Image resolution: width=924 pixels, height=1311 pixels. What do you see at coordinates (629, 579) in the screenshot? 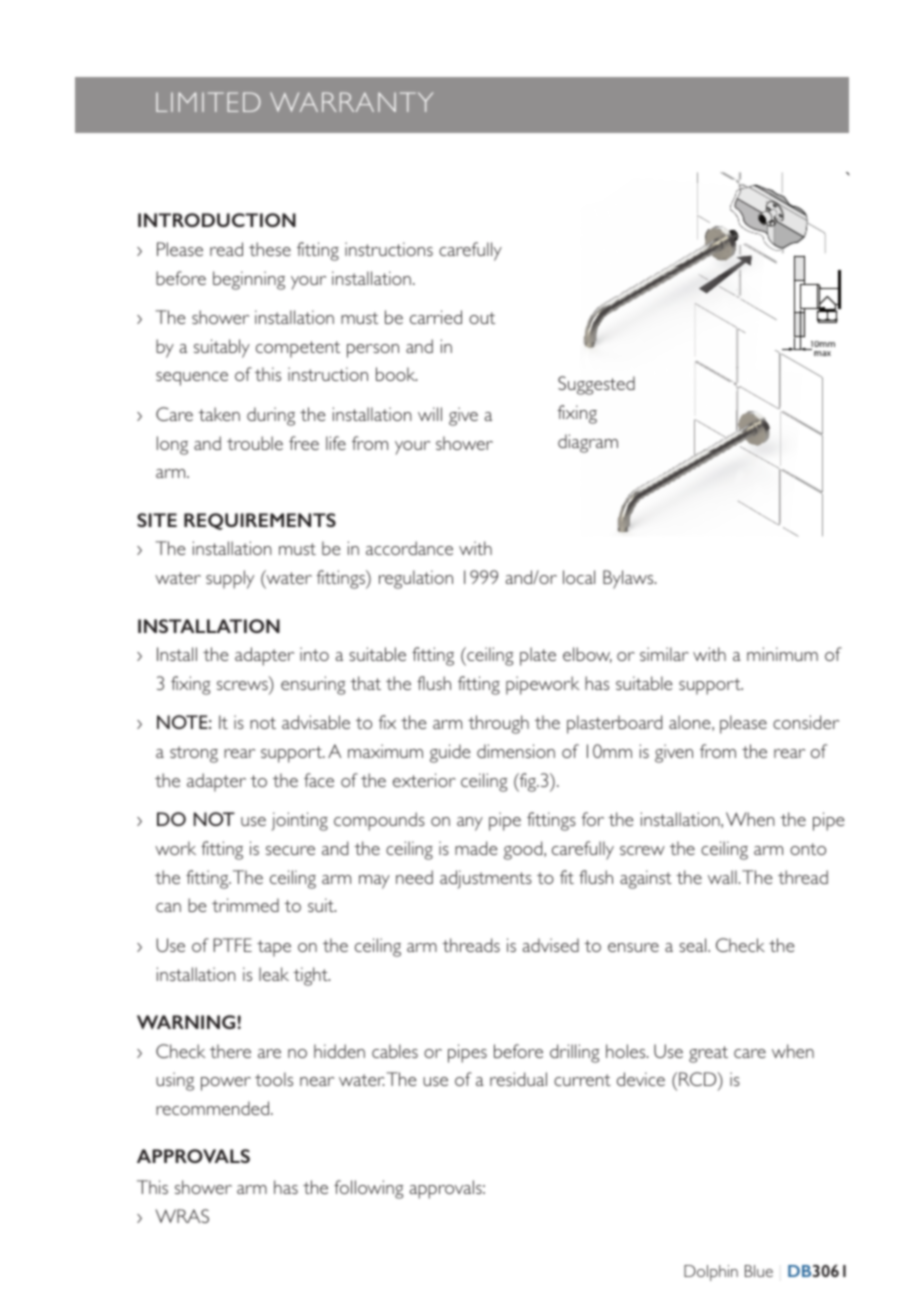
I see `Bylaws` at bounding box center [629, 579].
